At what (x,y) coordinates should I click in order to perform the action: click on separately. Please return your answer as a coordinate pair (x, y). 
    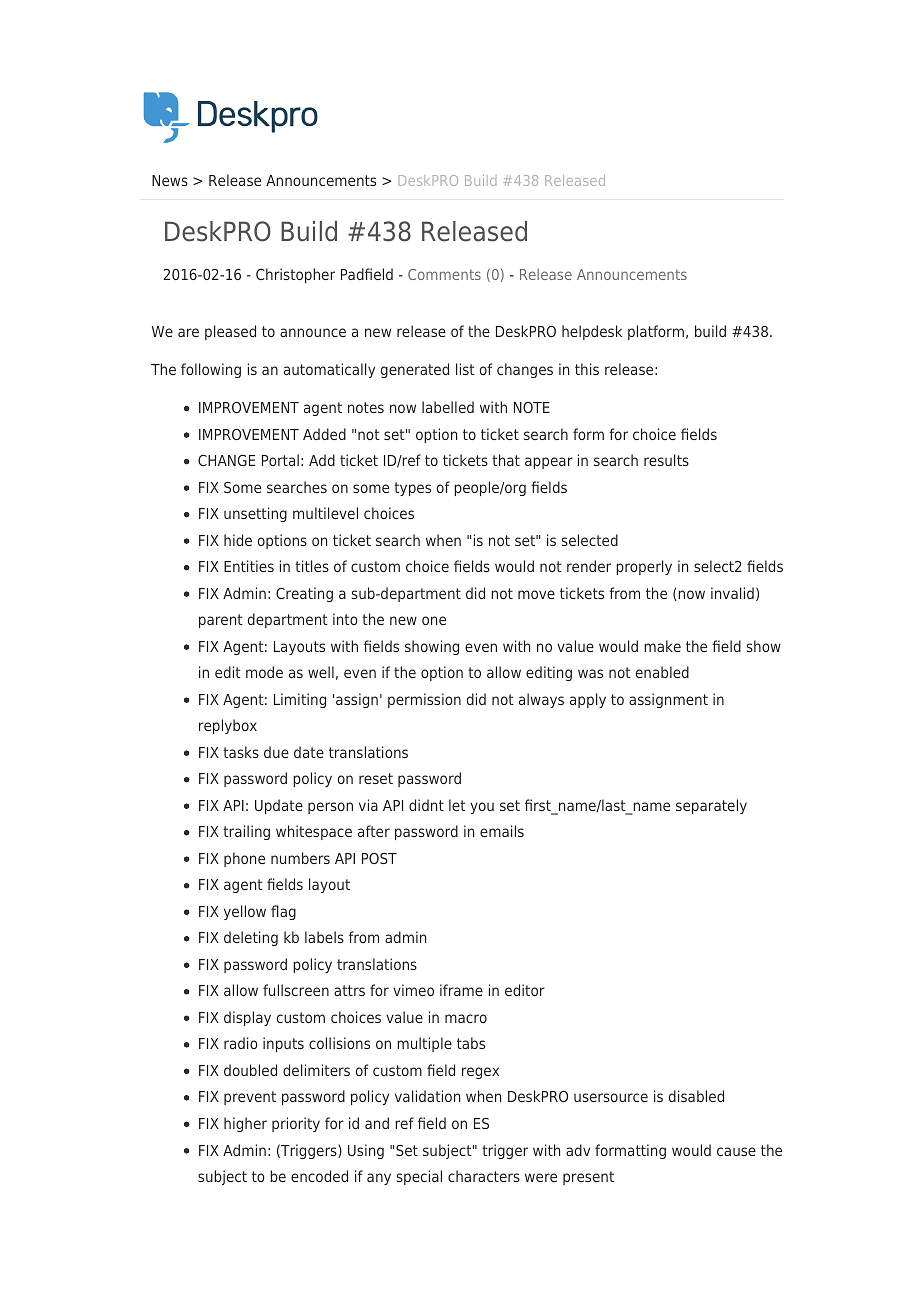
    Looking at the image, I should click on (711, 806).
